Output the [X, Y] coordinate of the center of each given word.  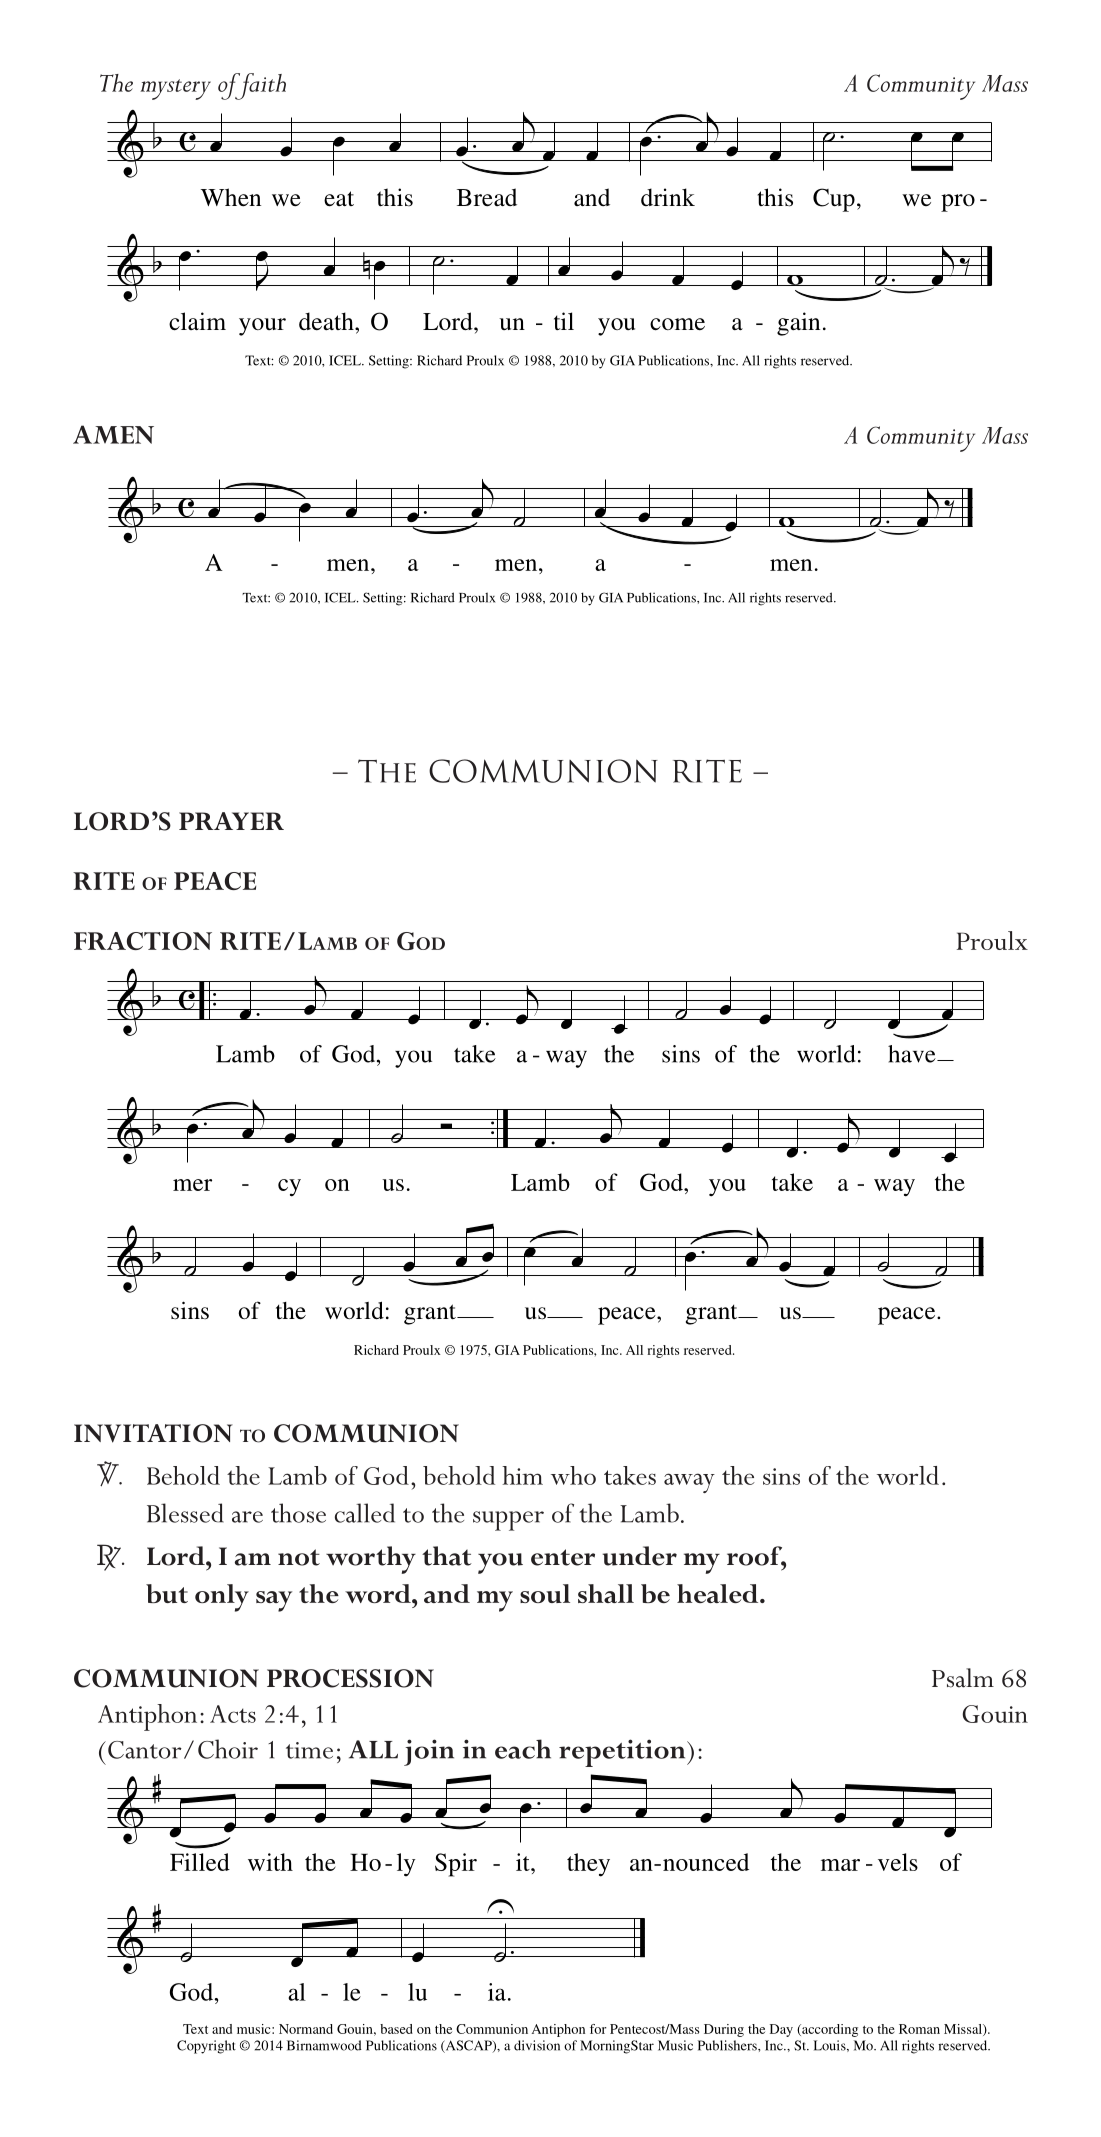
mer [192, 1185]
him [522, 1475]
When [230, 197]
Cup [834, 200]
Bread [487, 197]
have [913, 1054]
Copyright [206, 2047]
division [537, 2045]
